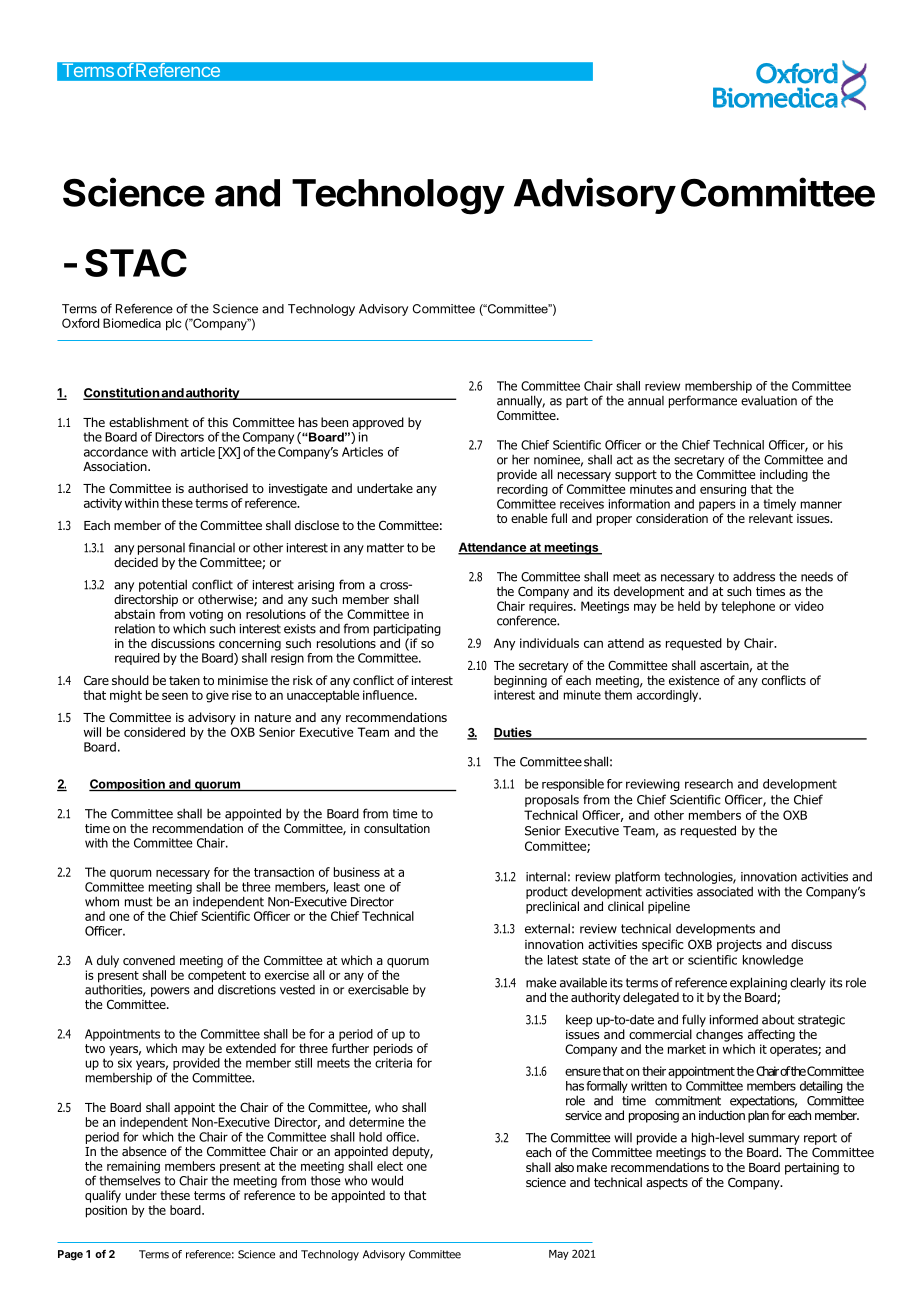 The image size is (924, 1307). I want to click on considered, so click(154, 732).
